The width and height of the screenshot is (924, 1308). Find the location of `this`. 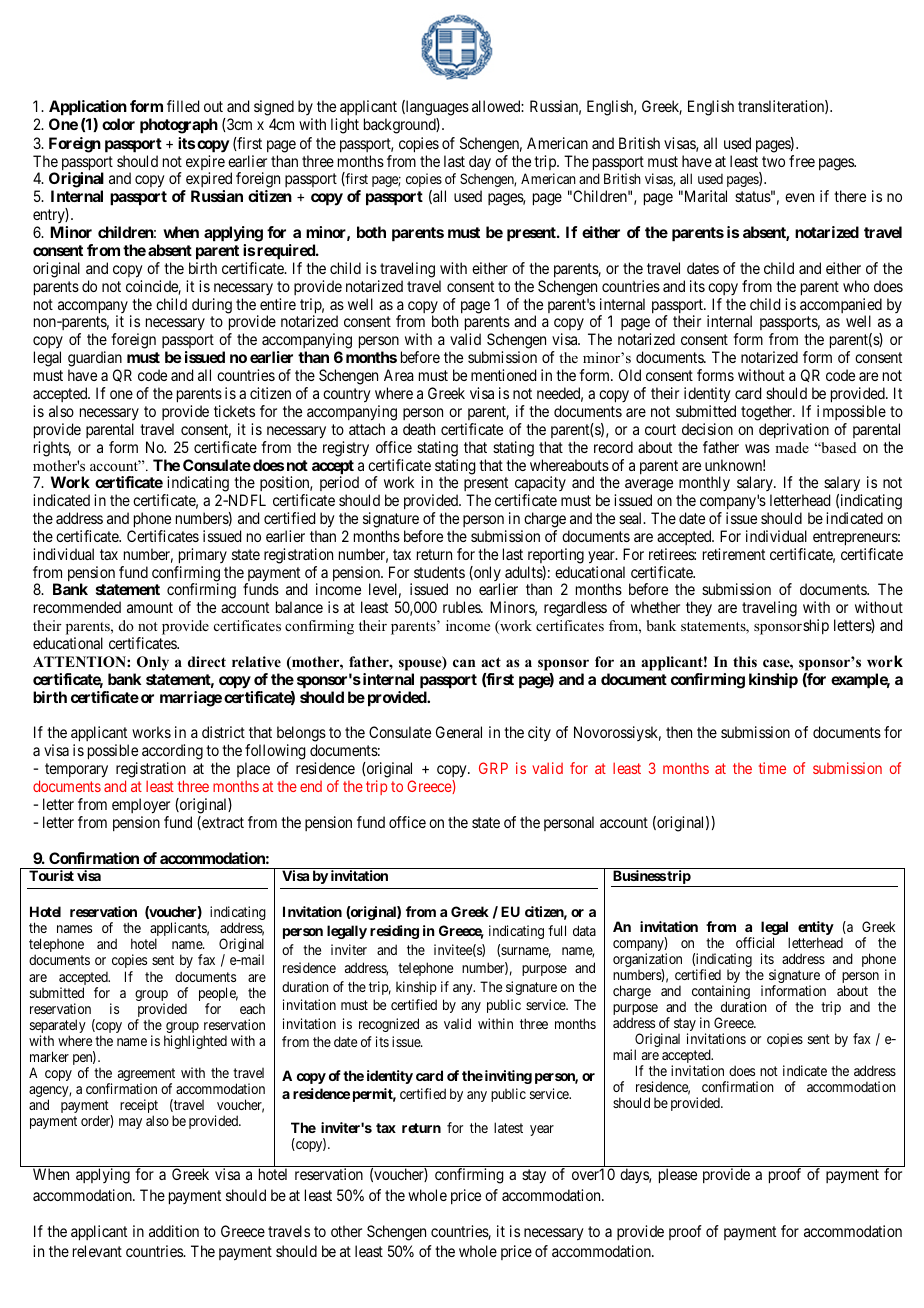

this is located at coordinates (745, 661).
